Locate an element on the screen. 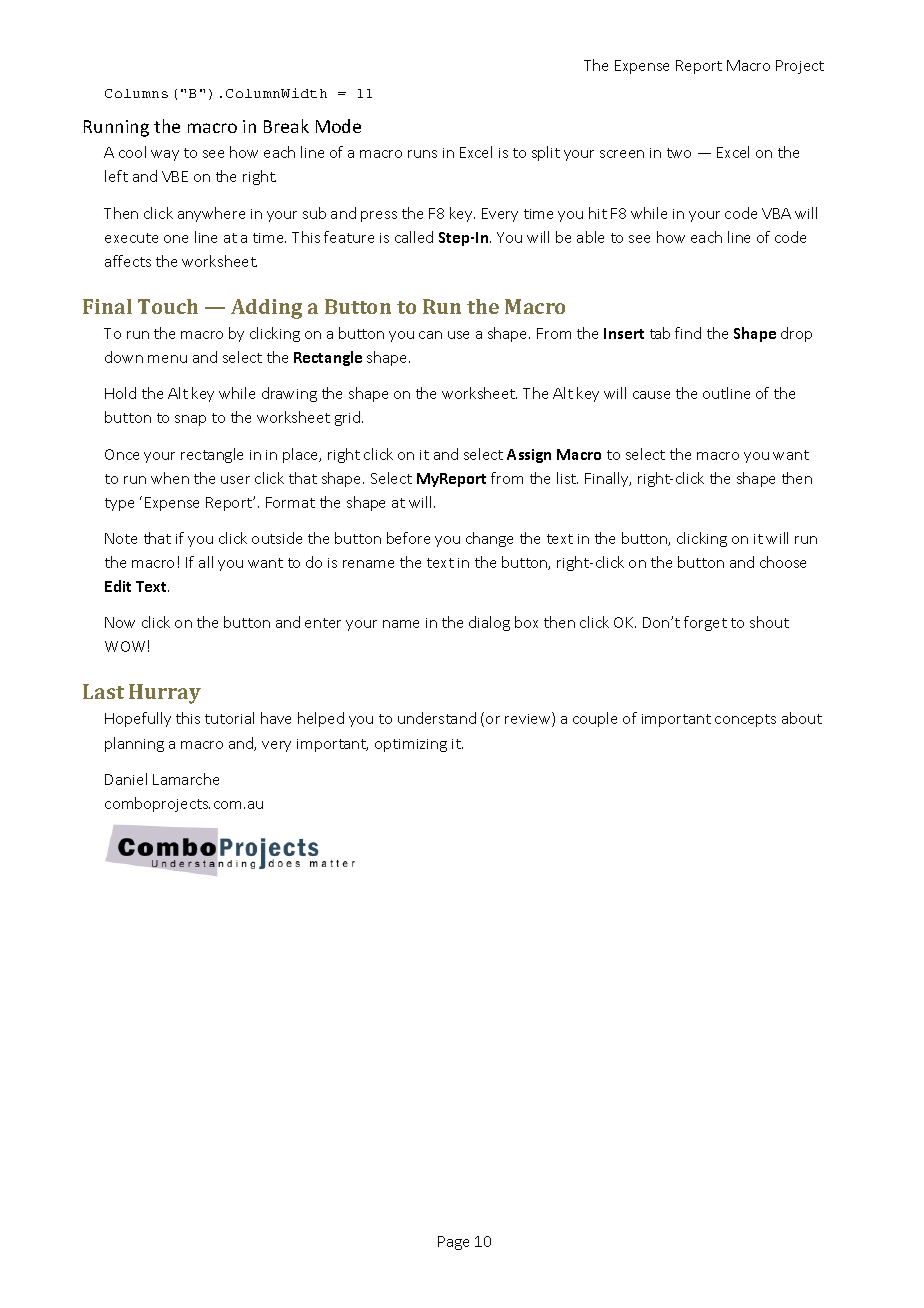 This screenshot has height=1308, width=924. forget is located at coordinates (705, 623).
